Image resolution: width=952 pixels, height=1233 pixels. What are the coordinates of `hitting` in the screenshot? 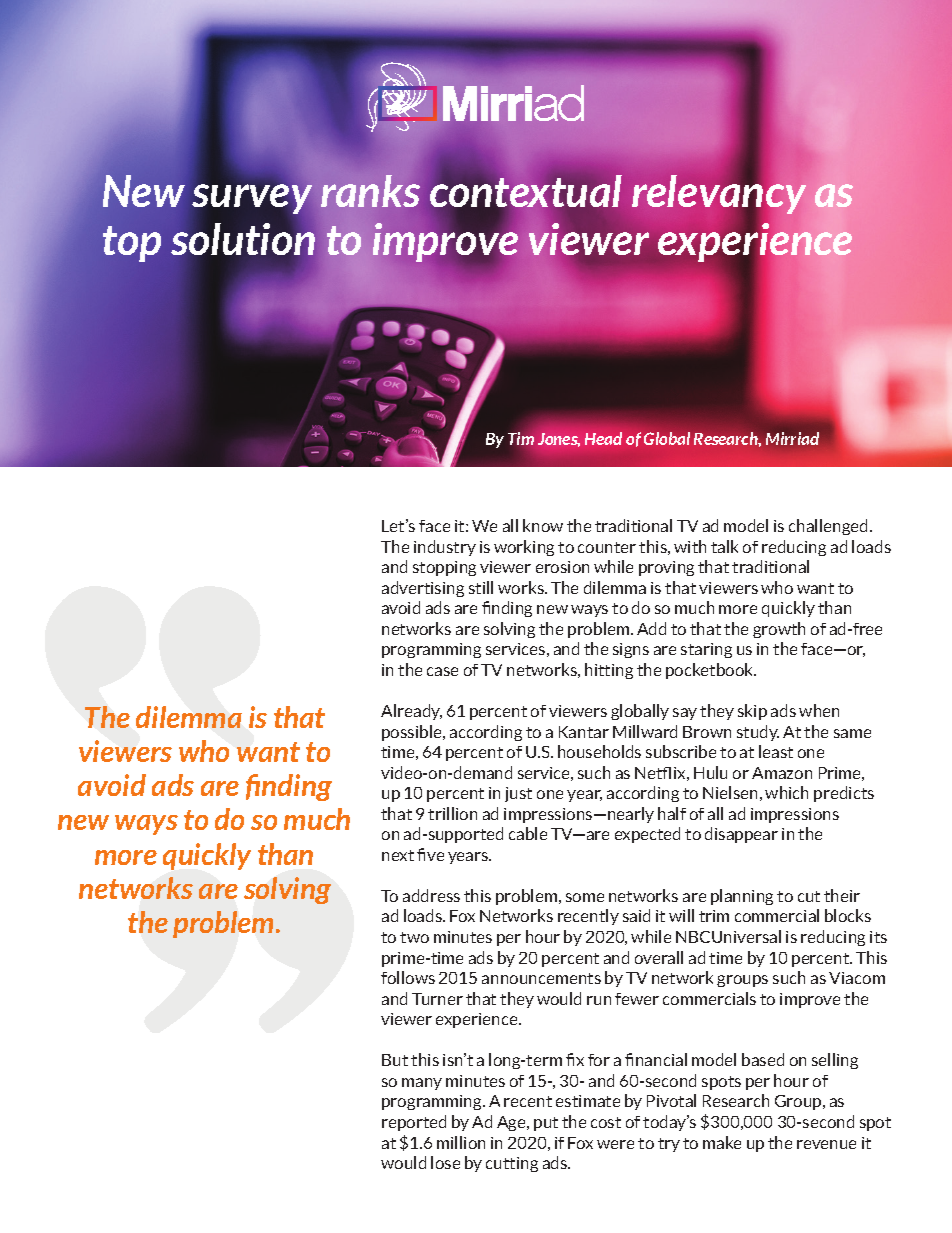 It's located at (609, 671).
